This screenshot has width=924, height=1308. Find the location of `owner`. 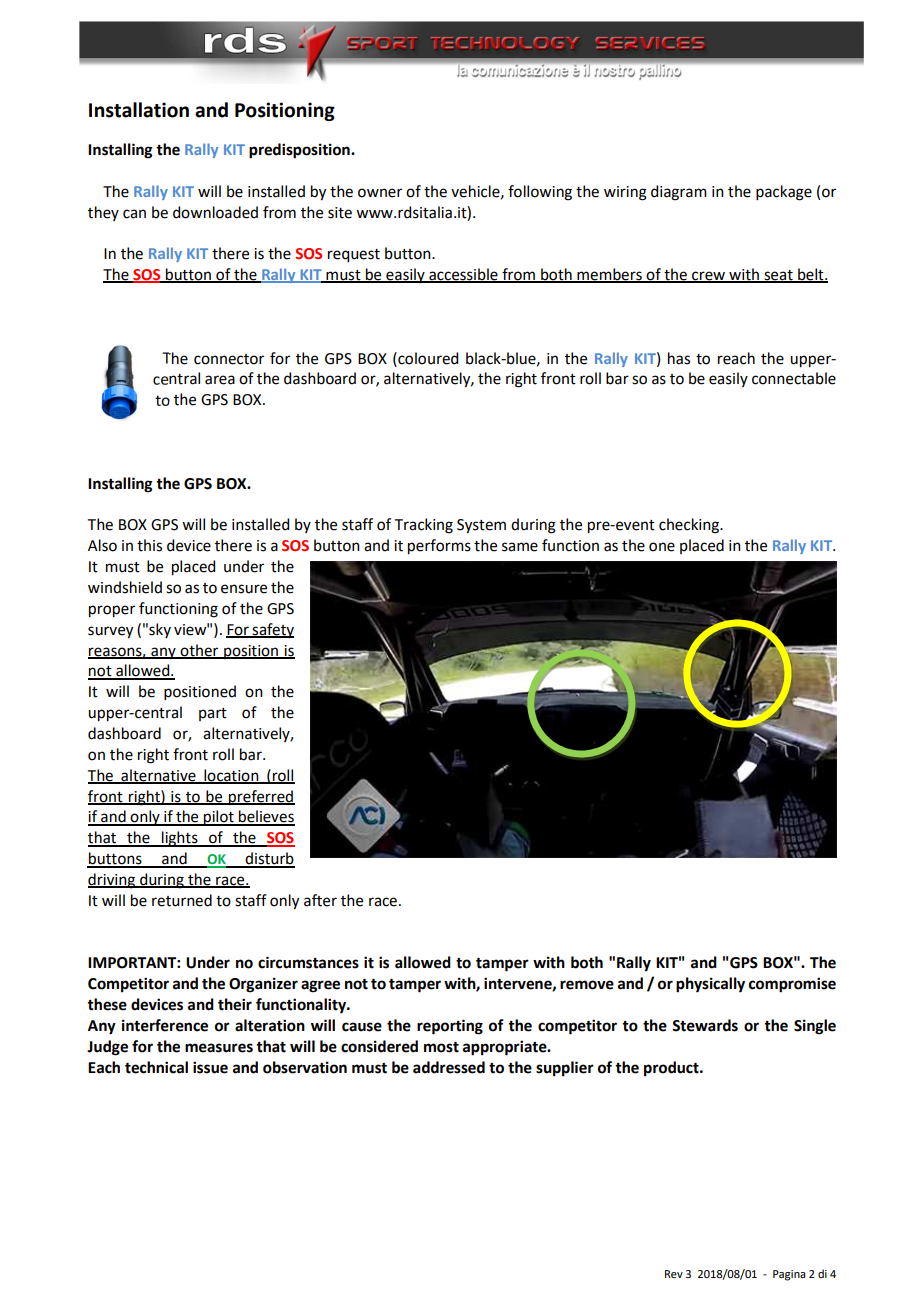

owner is located at coordinates (380, 193).
